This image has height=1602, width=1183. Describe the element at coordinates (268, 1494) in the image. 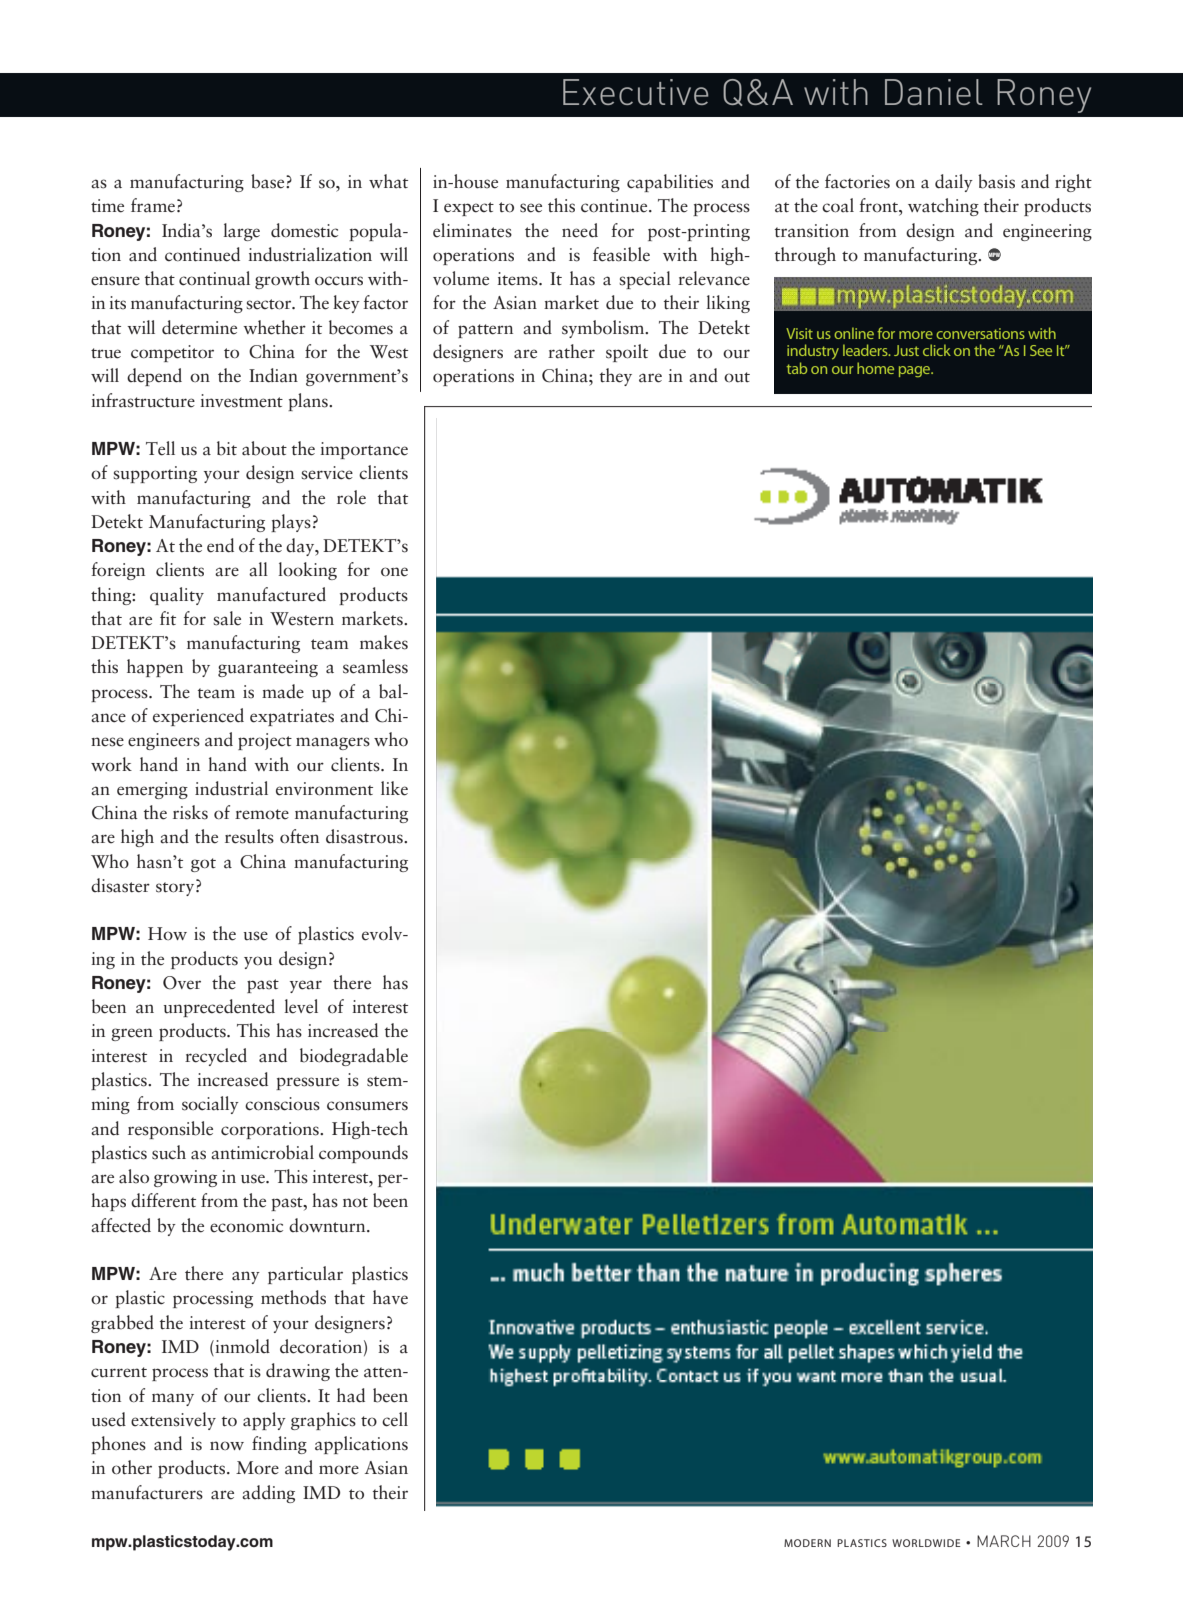

I see `adding` at that location.
